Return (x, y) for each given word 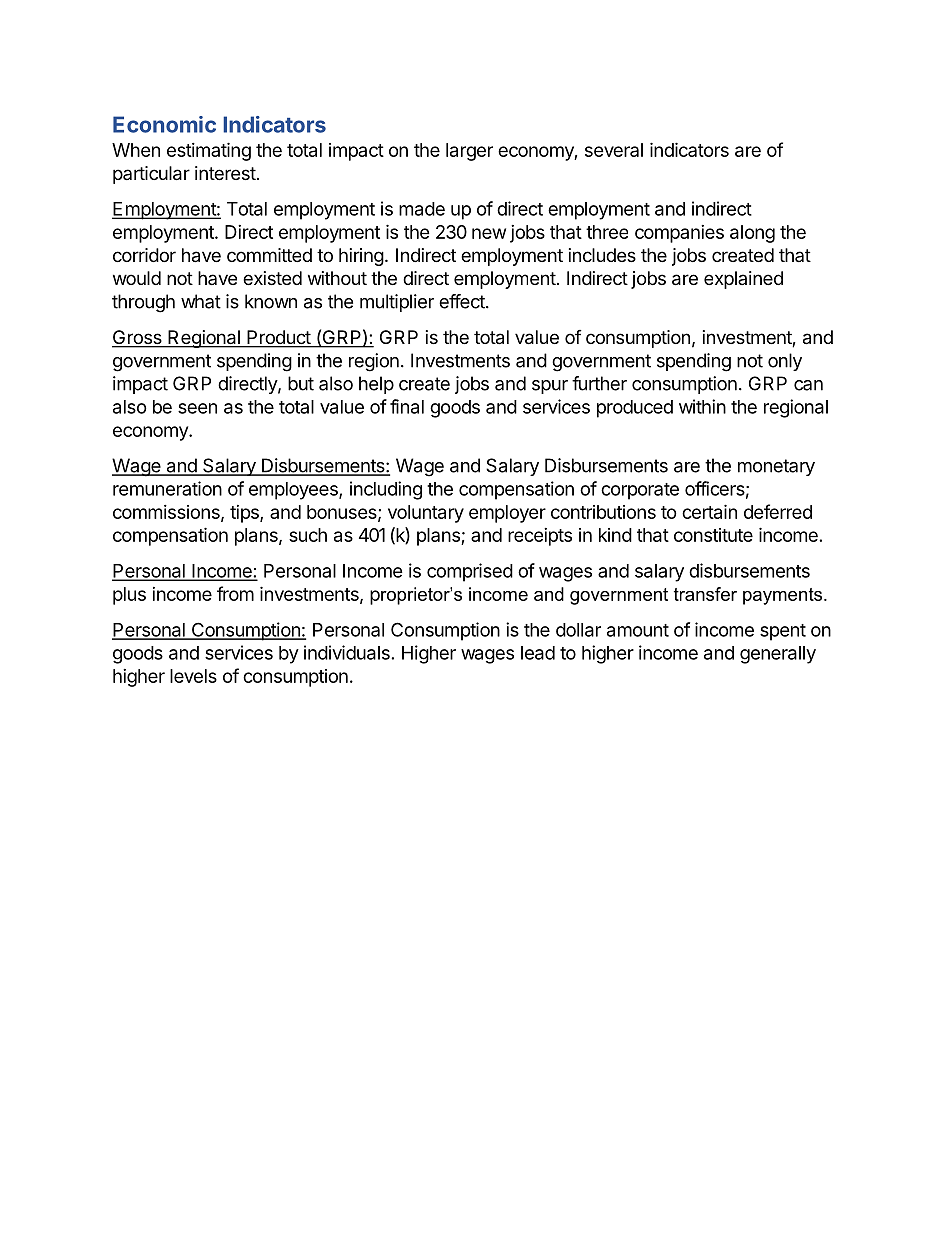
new (489, 233)
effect (463, 301)
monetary (776, 467)
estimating (209, 151)
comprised (470, 572)
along (752, 234)
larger (469, 152)
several (614, 150)
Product (278, 338)
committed (269, 255)
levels (193, 676)
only (785, 362)
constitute (713, 535)
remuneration (167, 488)
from (235, 593)
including (386, 490)
